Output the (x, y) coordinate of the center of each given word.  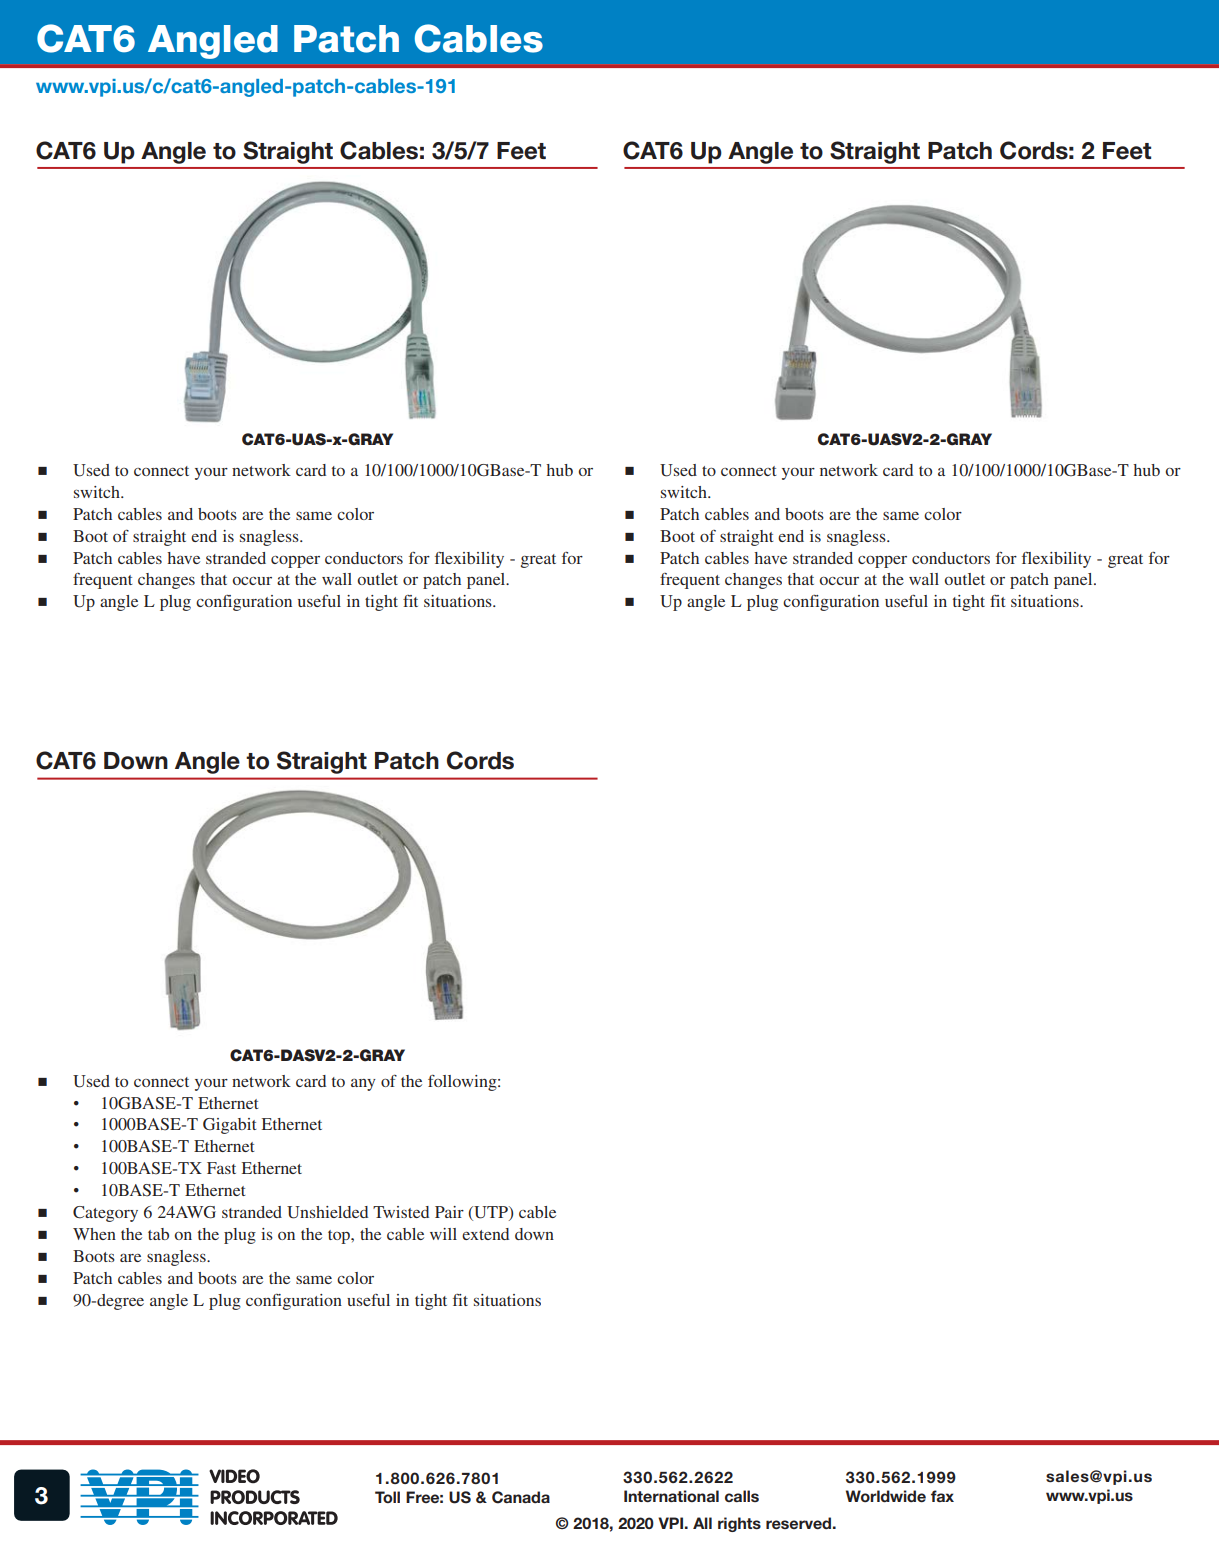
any (363, 1084)
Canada (521, 1497)
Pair (449, 1212)
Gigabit (230, 1126)
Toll (387, 1497)
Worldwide (886, 1496)
